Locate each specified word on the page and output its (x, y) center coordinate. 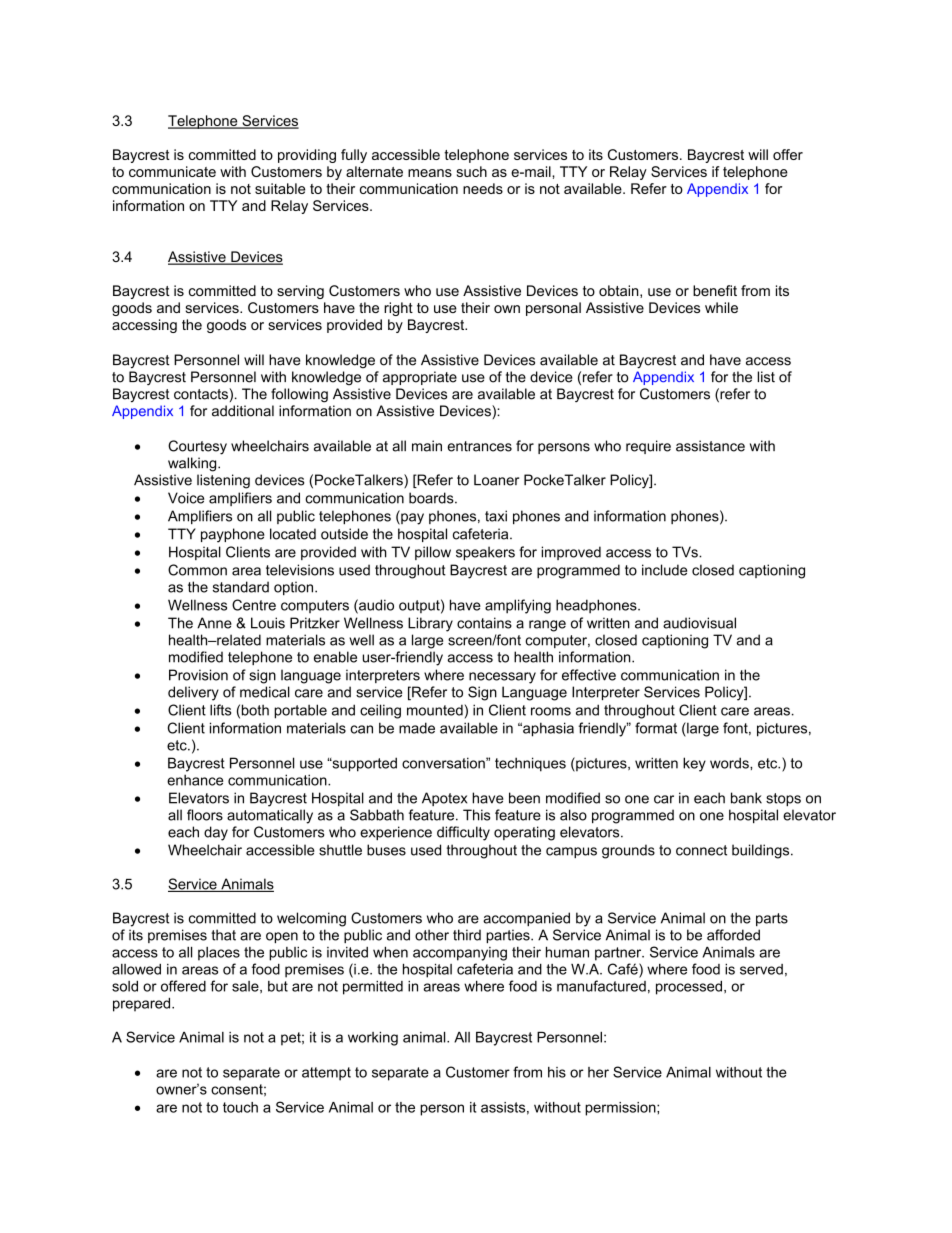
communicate (172, 171)
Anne (214, 623)
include (664, 570)
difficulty (463, 833)
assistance (710, 446)
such (472, 171)
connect (701, 850)
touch (240, 1107)
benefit (715, 290)
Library (430, 624)
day (216, 833)
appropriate (420, 378)
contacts (202, 394)
